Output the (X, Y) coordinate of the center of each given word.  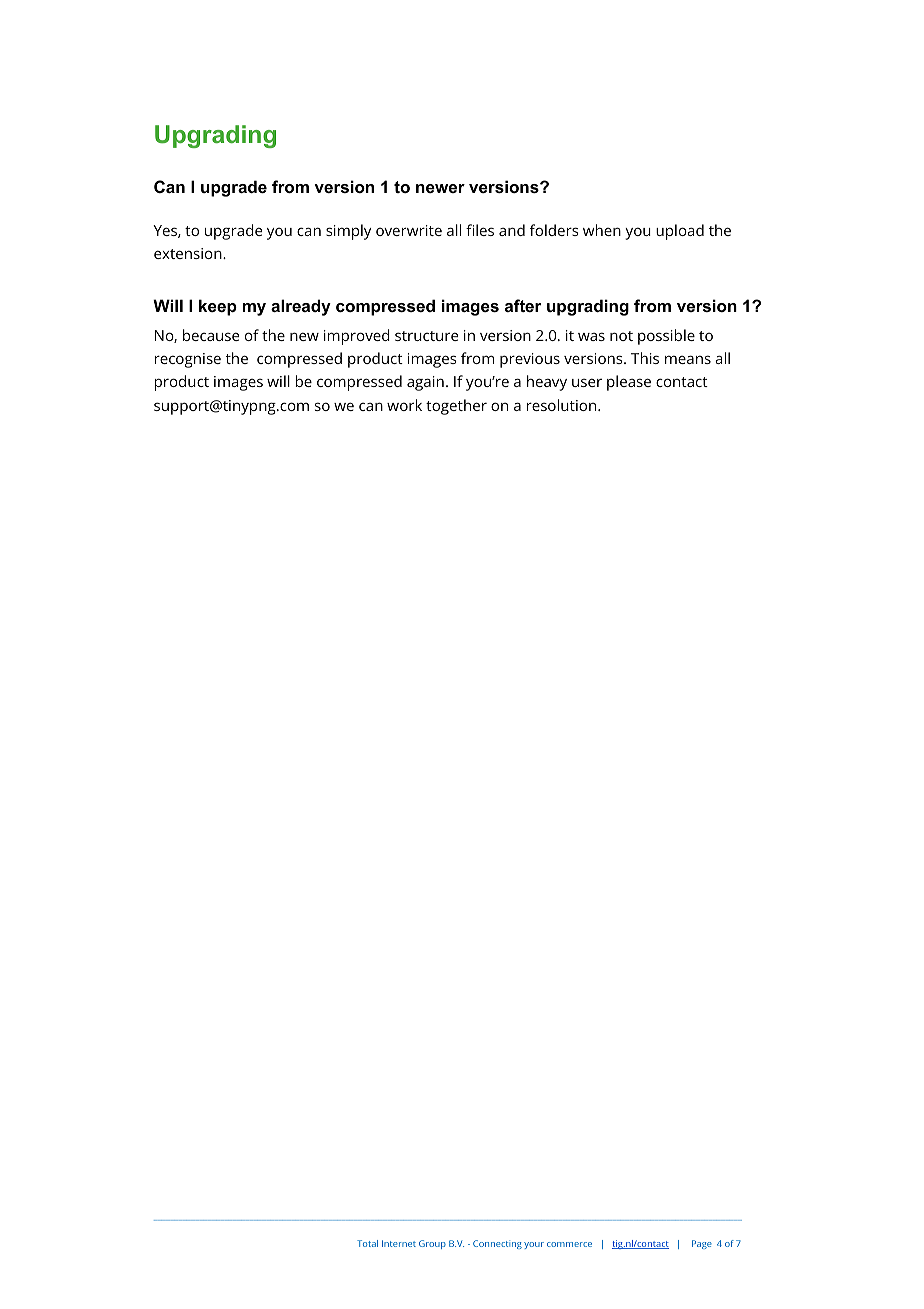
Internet (399, 1243)
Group (432, 1244)
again (425, 383)
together (456, 407)
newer (440, 188)
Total (367, 1243)
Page (702, 1244)
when (602, 230)
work (404, 405)
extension (189, 253)
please (629, 383)
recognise (188, 360)
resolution (561, 405)
